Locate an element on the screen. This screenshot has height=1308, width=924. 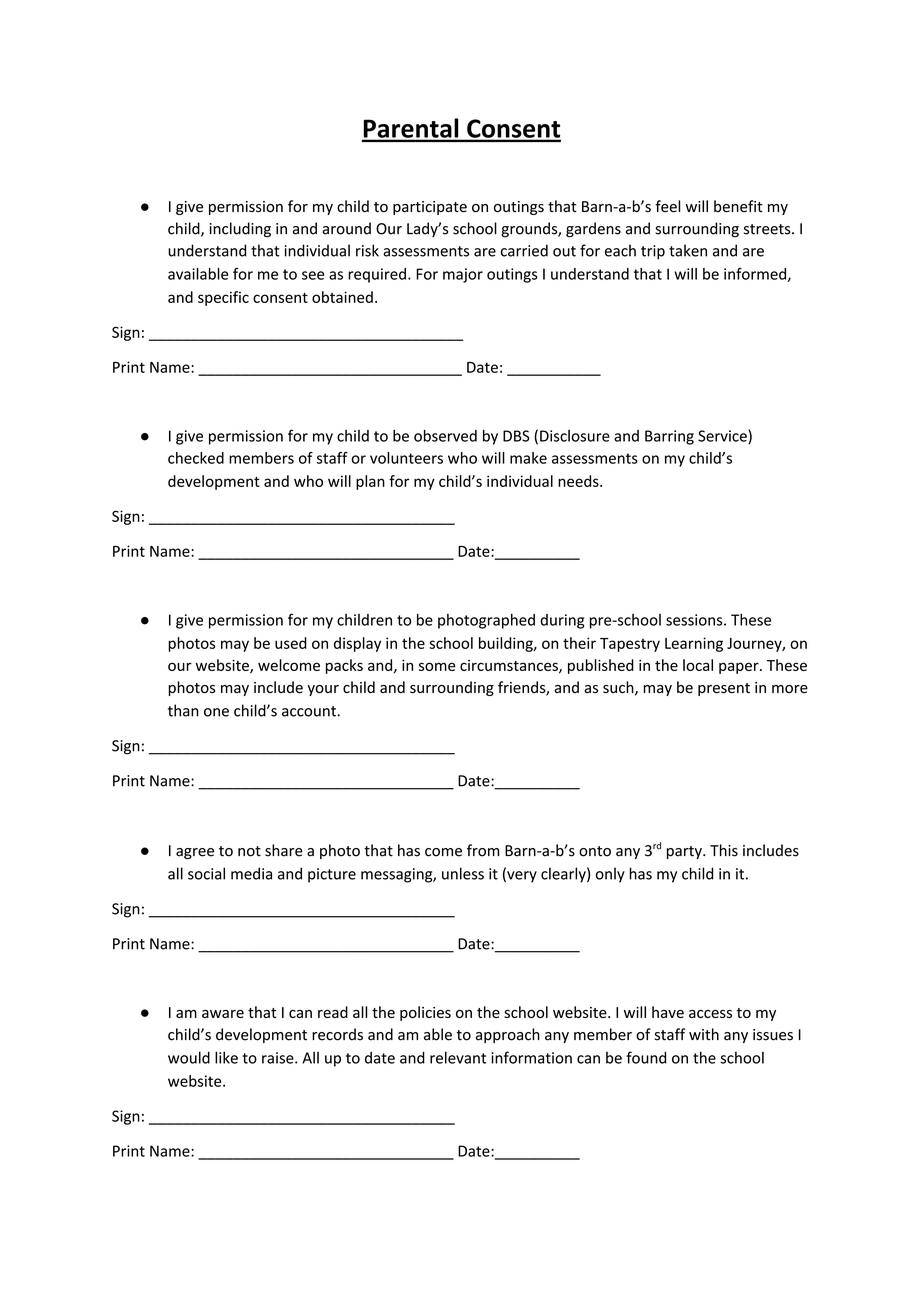
used is located at coordinates (291, 643).
